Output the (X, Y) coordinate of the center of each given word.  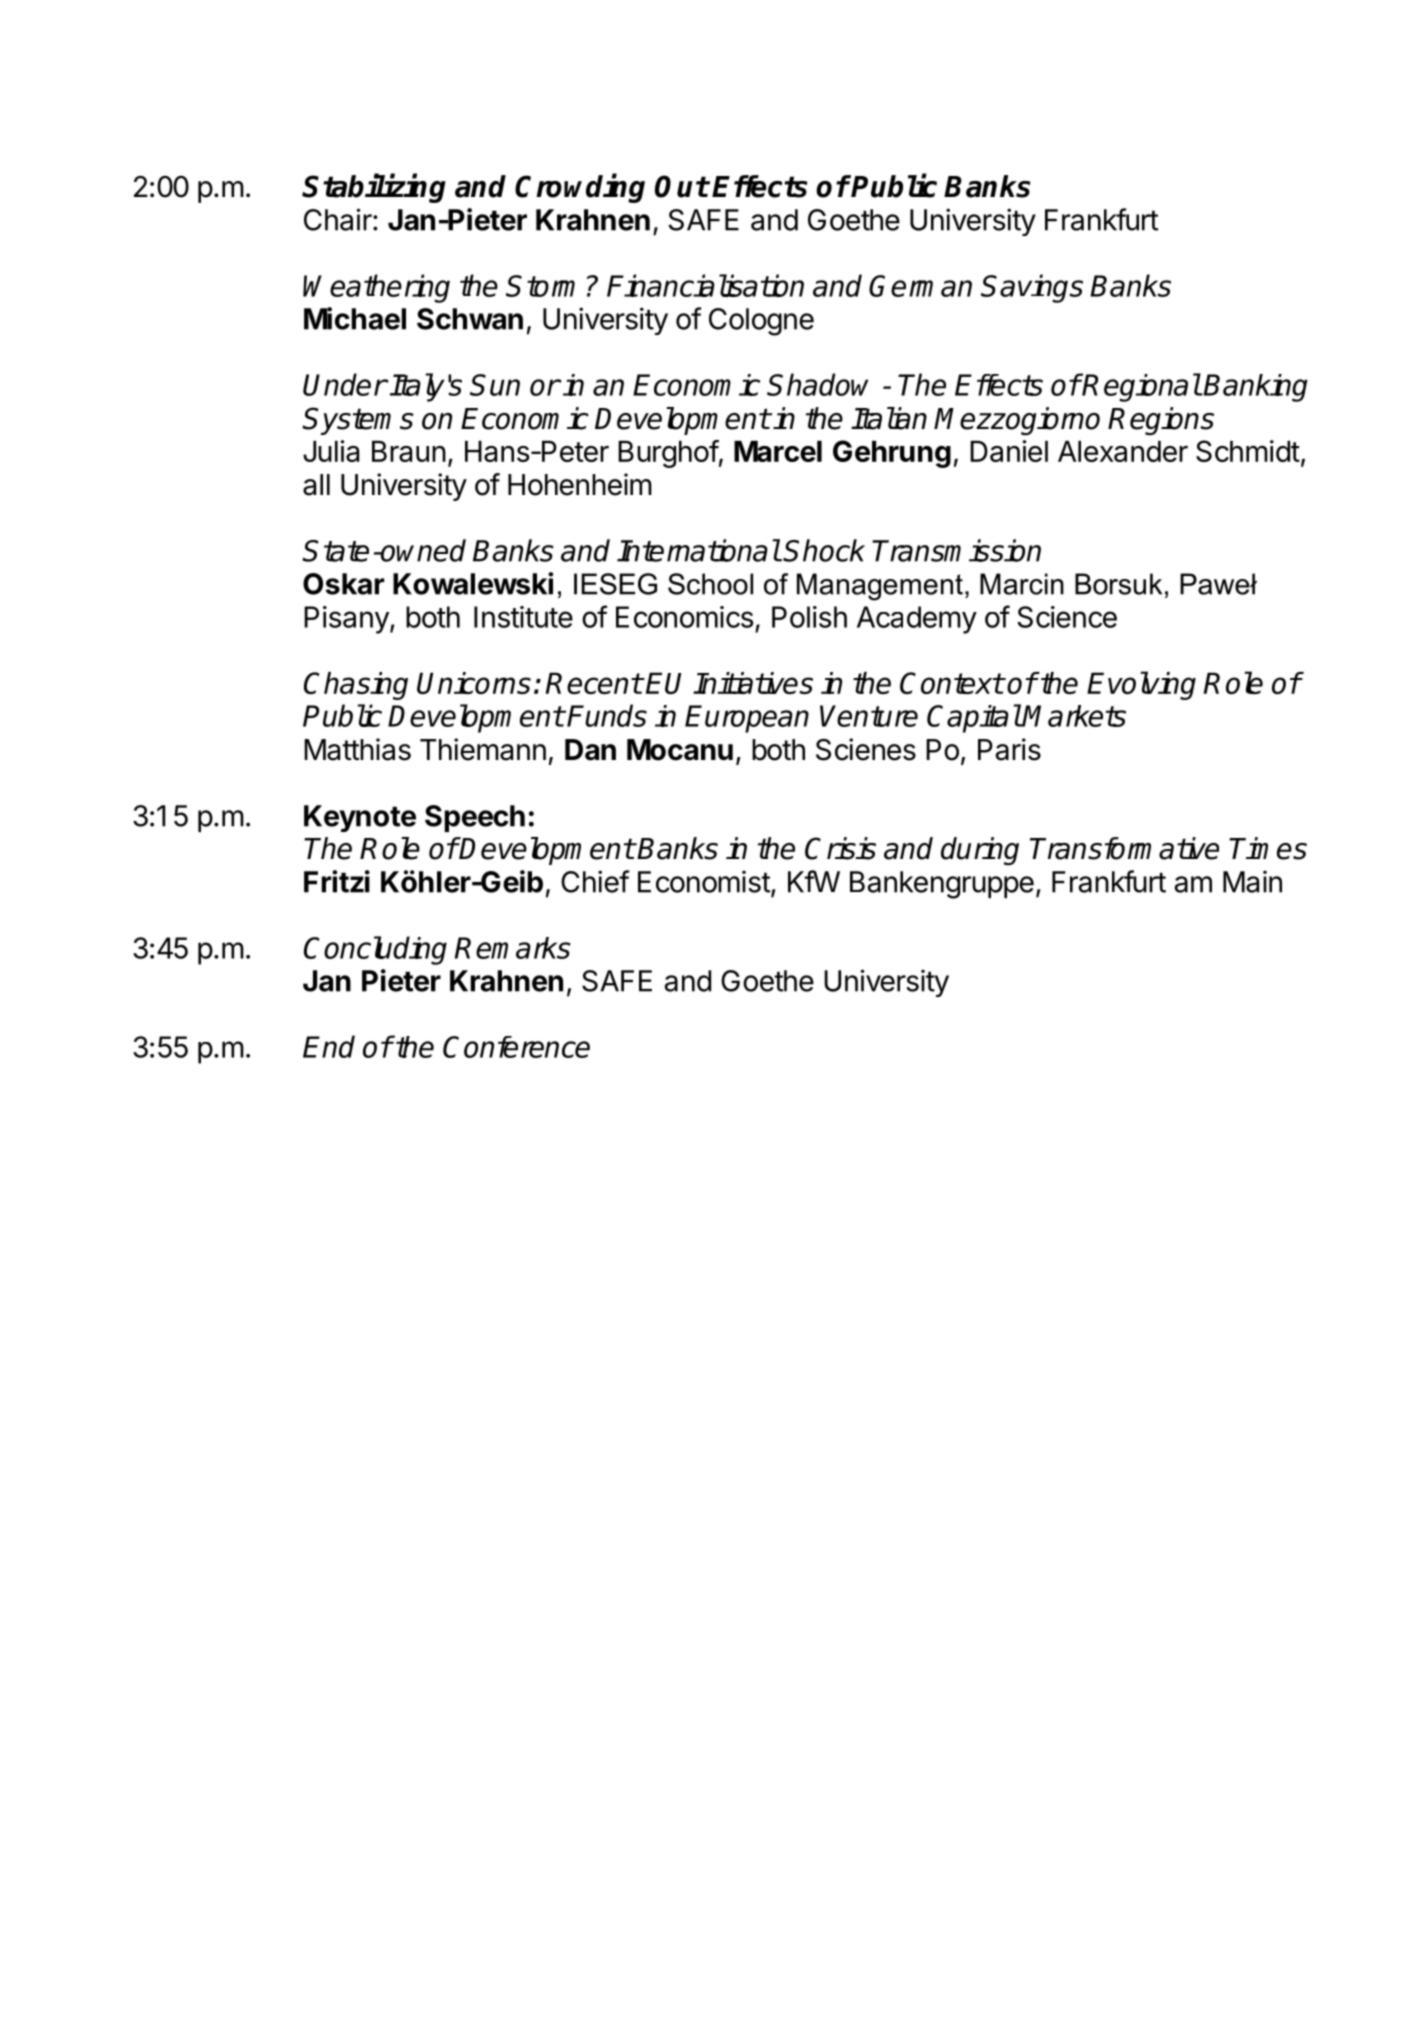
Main (1252, 882)
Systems (358, 421)
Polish (809, 617)
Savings (1032, 288)
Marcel (778, 451)
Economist (704, 882)
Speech (475, 818)
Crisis (840, 848)
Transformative (1124, 848)
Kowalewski (473, 583)
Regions (1161, 421)
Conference (516, 1047)
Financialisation (705, 285)
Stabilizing (374, 188)
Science (1067, 617)
